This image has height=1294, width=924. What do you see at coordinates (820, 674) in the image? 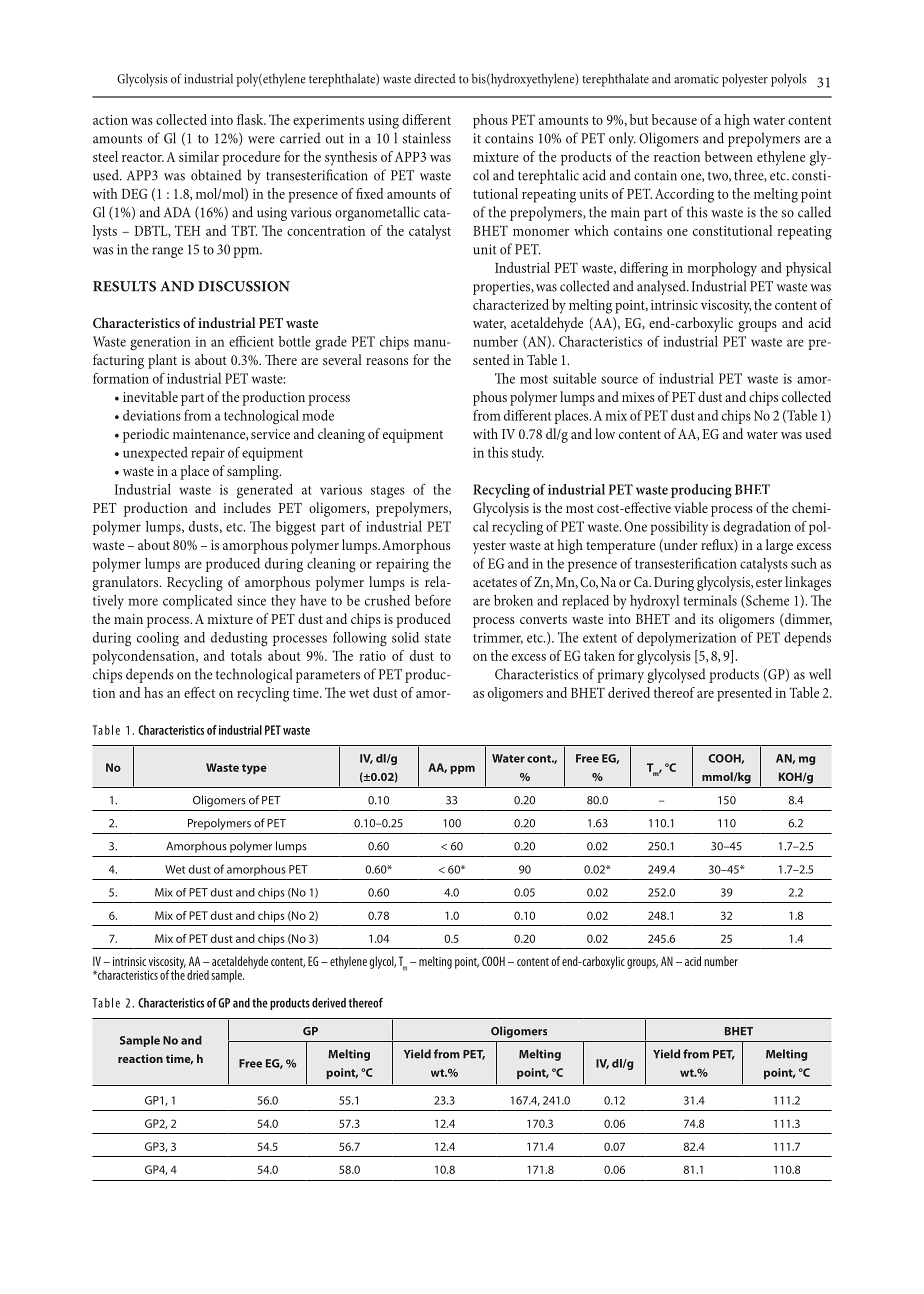
I see `well` at bounding box center [820, 674].
